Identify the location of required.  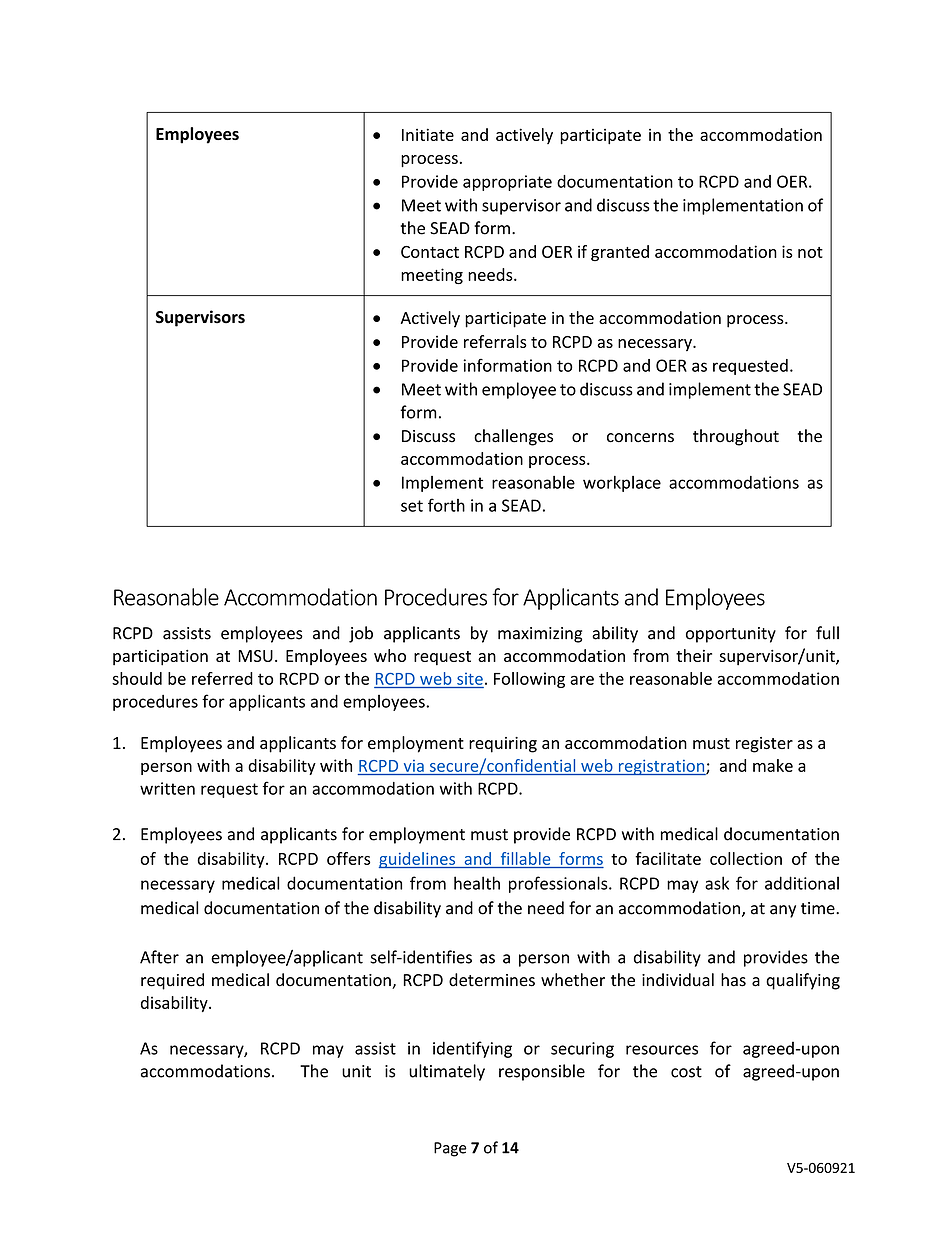
(172, 981).
